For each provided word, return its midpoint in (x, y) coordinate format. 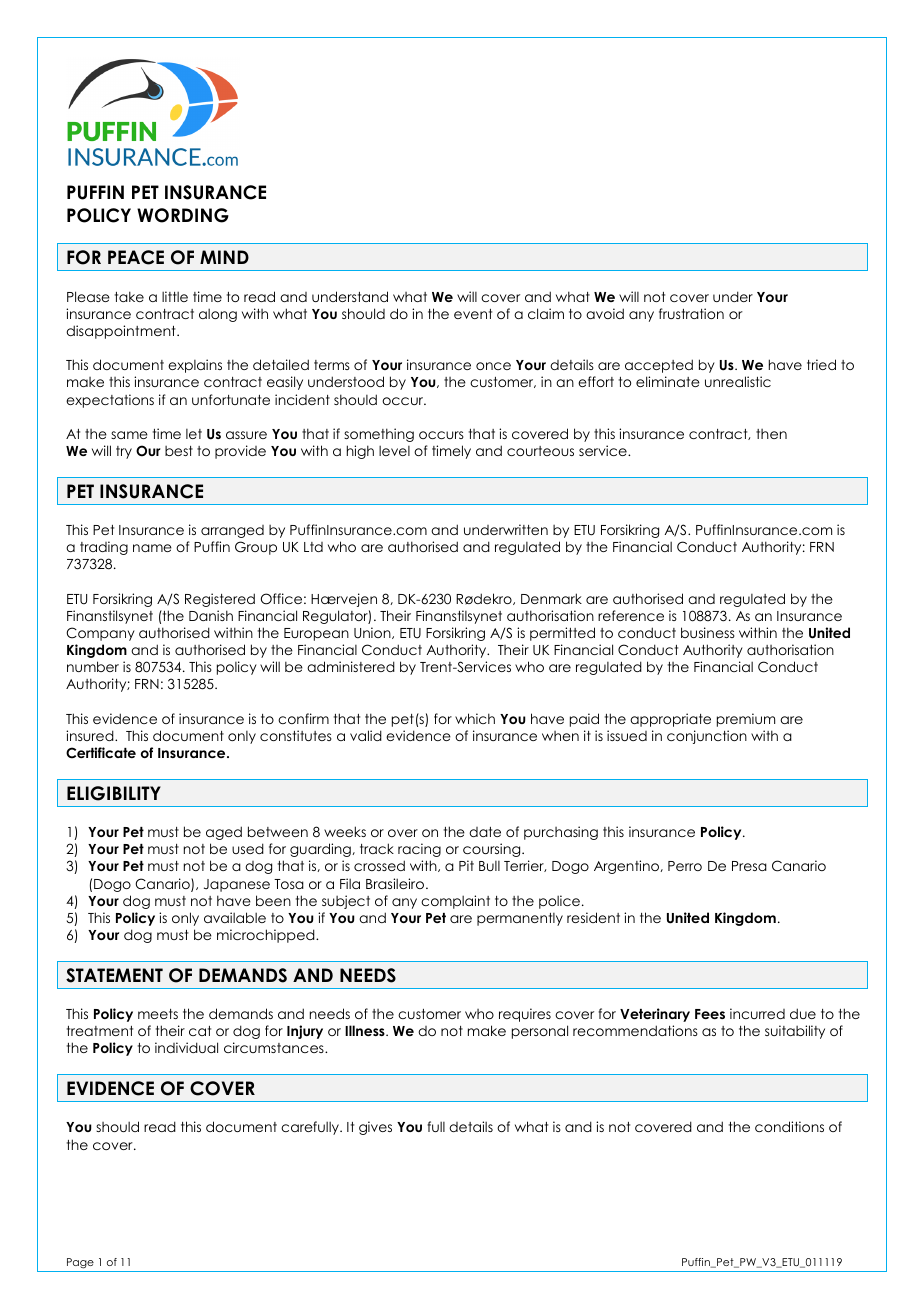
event (473, 314)
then (771, 434)
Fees (710, 1014)
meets (158, 1014)
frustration (691, 313)
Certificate (101, 753)
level (394, 450)
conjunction (707, 737)
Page (80, 1265)
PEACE (136, 257)
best (179, 451)
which (475, 718)
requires (525, 1015)
